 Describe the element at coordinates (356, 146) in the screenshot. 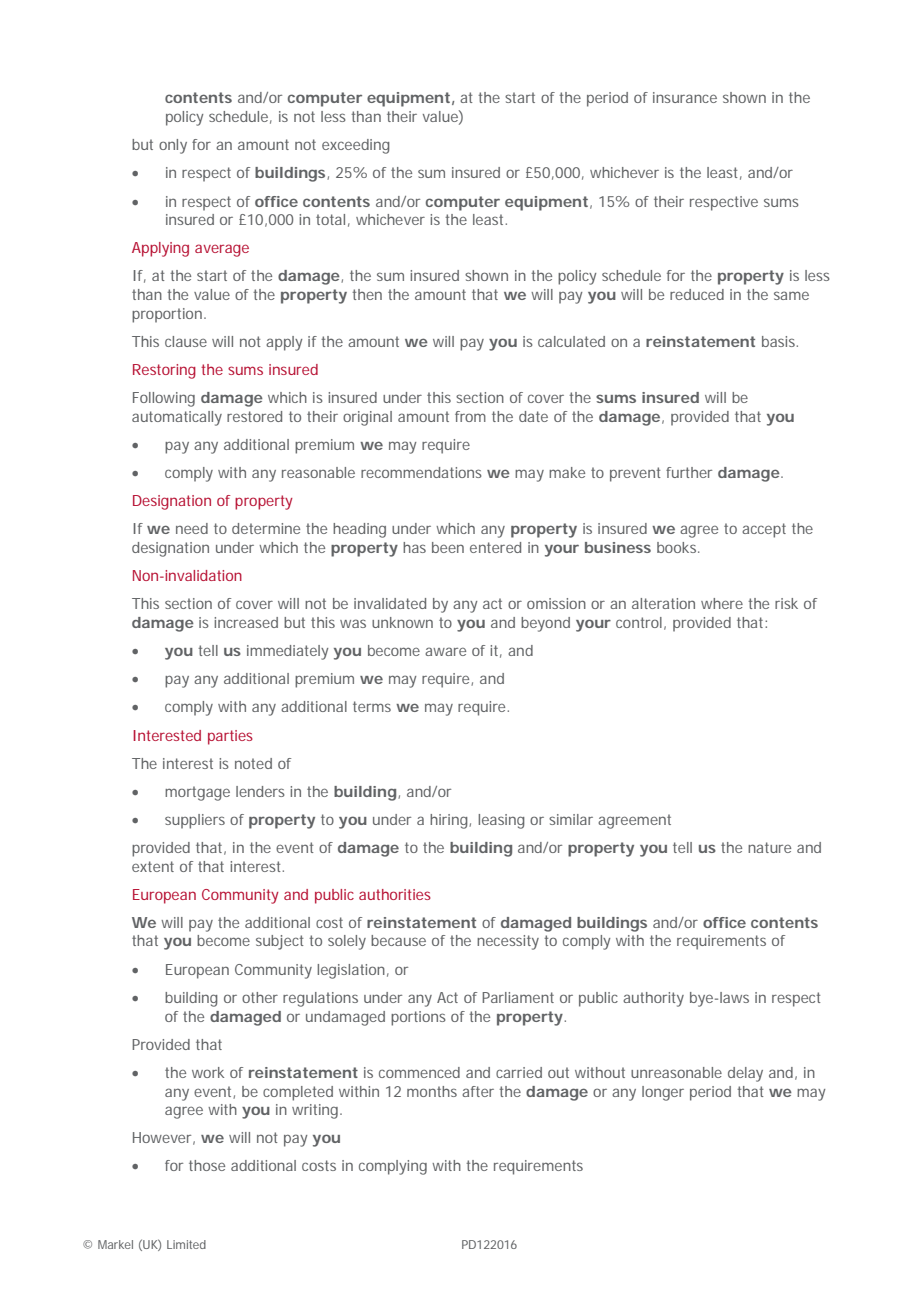

I see `exceeding` at that location.
